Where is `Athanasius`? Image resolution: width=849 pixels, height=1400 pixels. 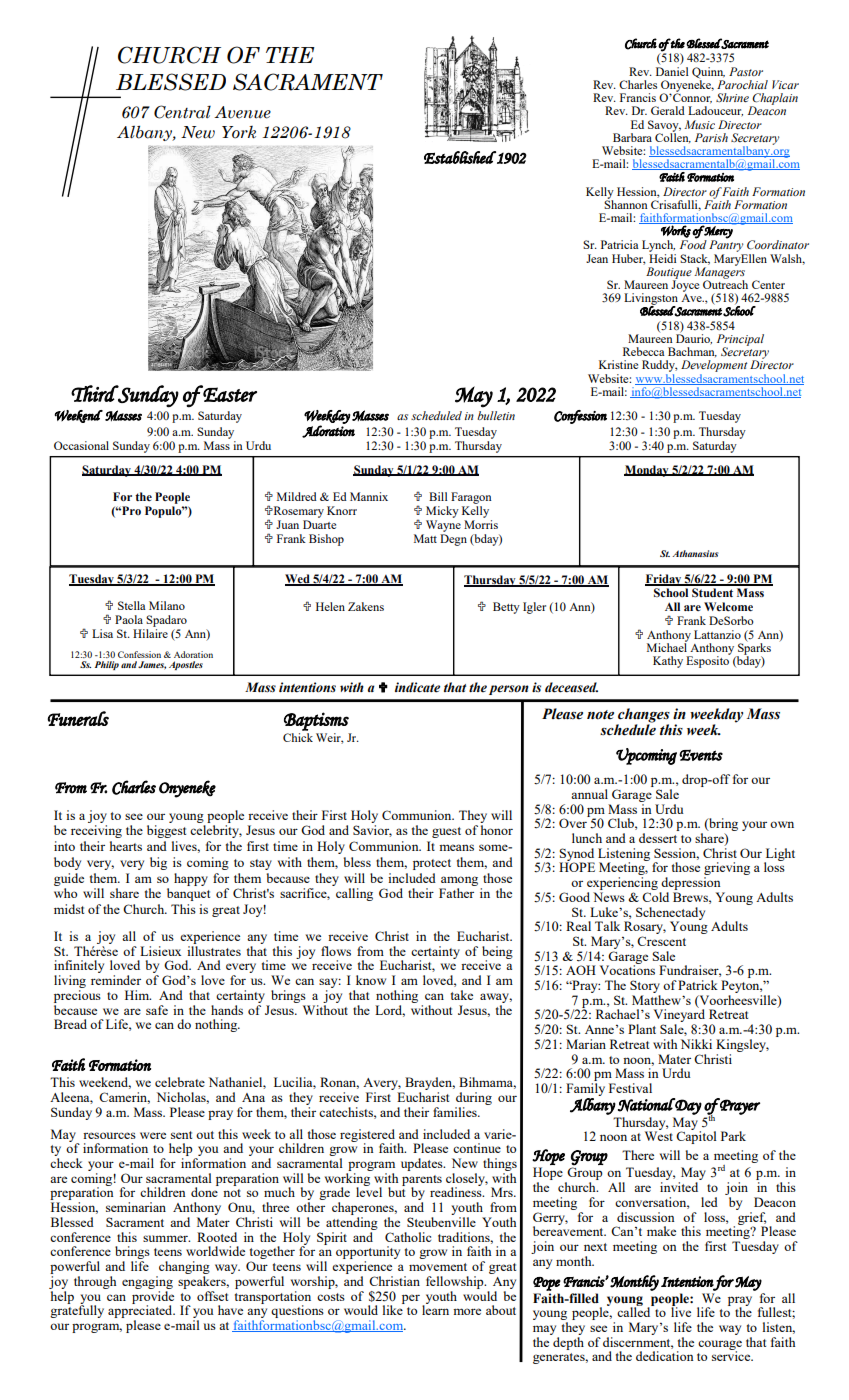 Athanasius is located at coordinates (695, 553).
